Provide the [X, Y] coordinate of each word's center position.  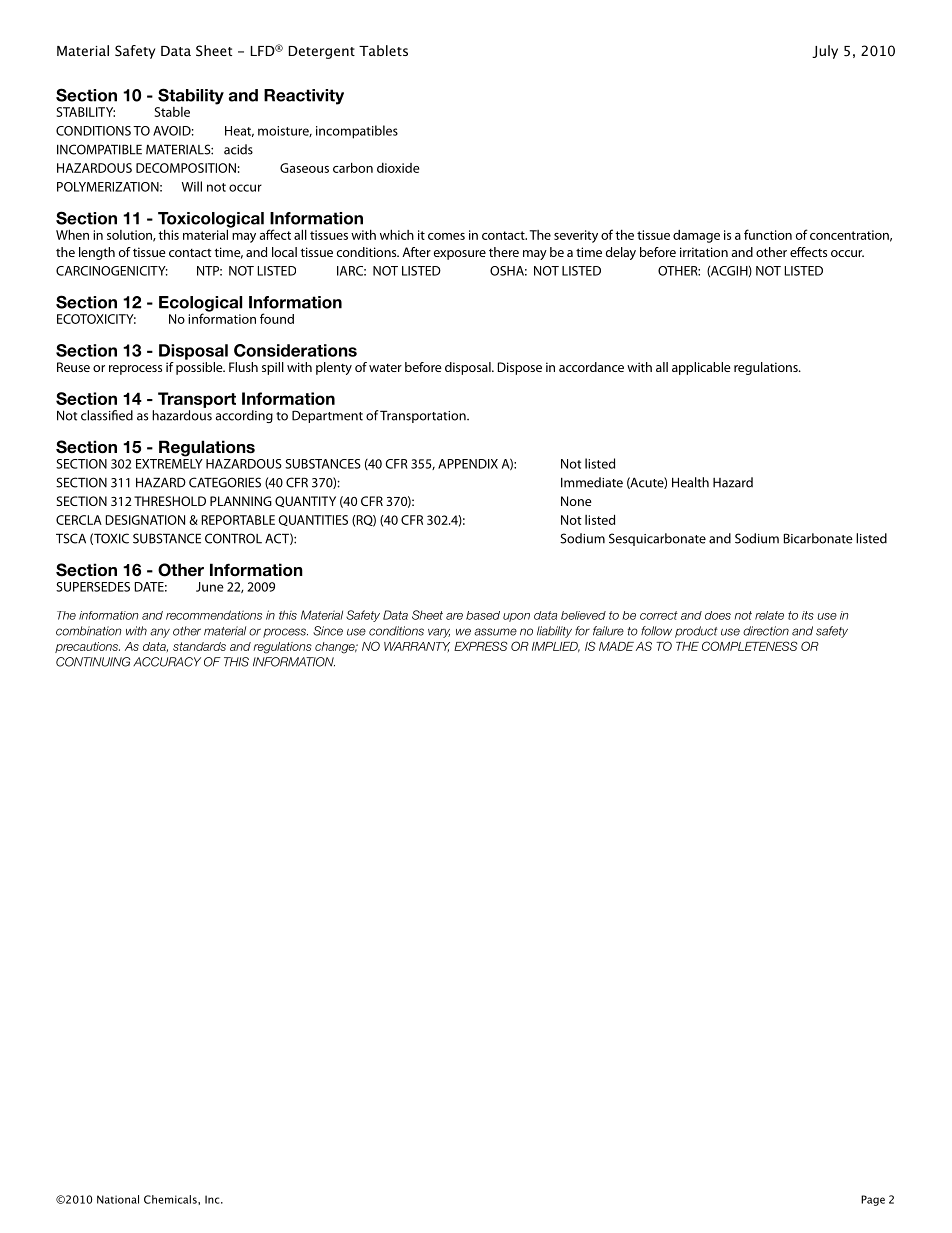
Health [690, 482]
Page [873, 1200]
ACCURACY [167, 662]
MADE [616, 646]
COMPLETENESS [749, 646]
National [118, 1199]
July [825, 52]
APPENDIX [468, 464]
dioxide [398, 168]
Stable [172, 112]
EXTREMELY [169, 464]
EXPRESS [480, 646]
